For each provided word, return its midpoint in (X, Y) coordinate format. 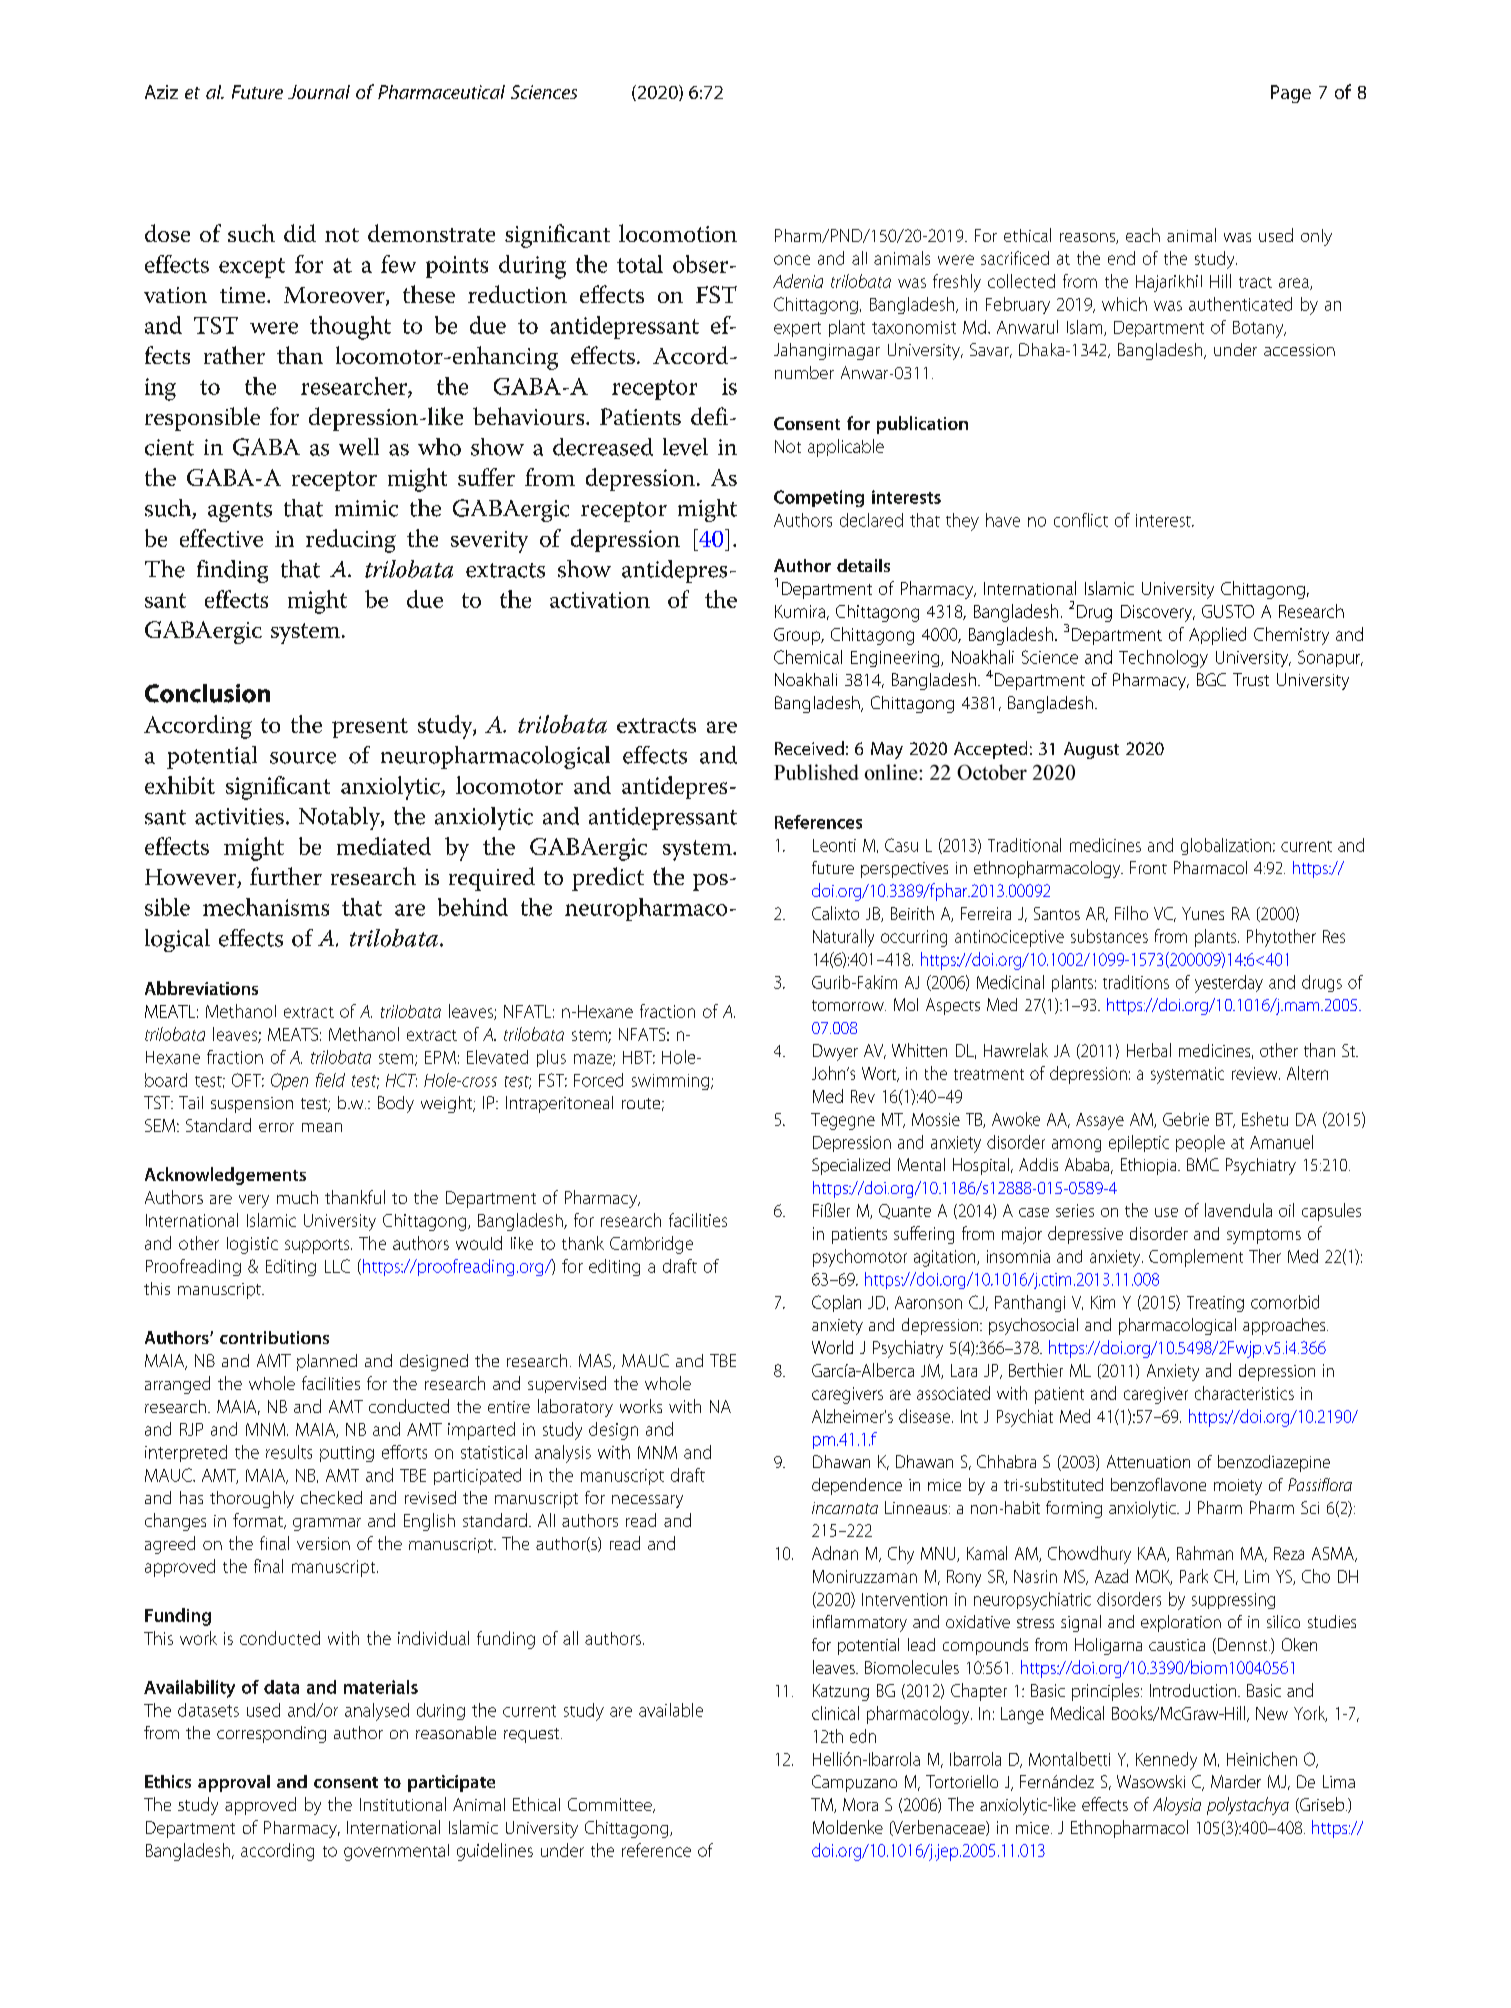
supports (318, 1246)
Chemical (808, 657)
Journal (319, 92)
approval (234, 1783)
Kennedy (1166, 1761)
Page (1291, 94)
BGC (1211, 679)
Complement (1196, 1258)
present (370, 728)
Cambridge (651, 1245)
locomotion (678, 233)
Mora (860, 1804)
